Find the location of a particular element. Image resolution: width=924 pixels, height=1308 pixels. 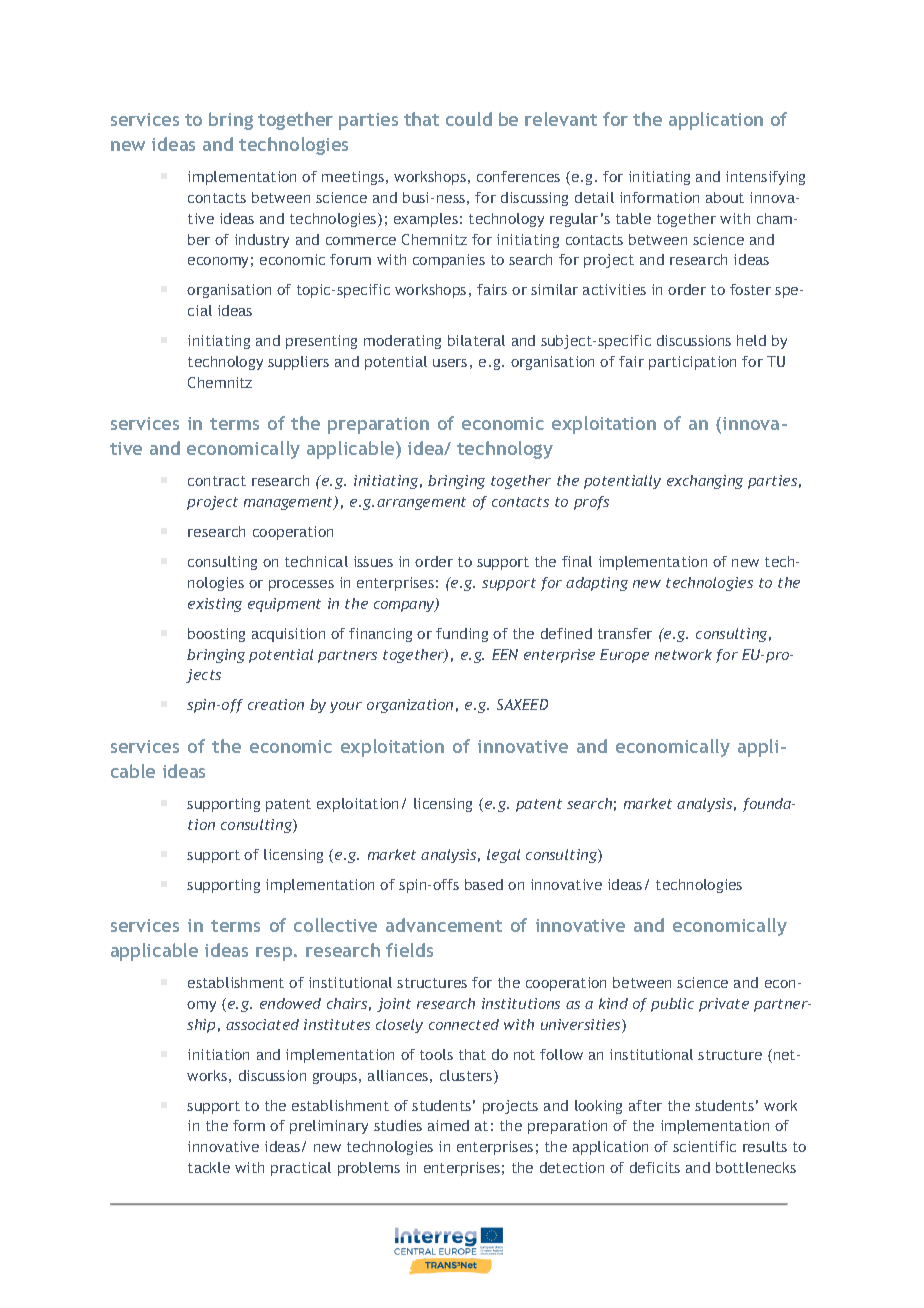

about is located at coordinates (725, 197).
